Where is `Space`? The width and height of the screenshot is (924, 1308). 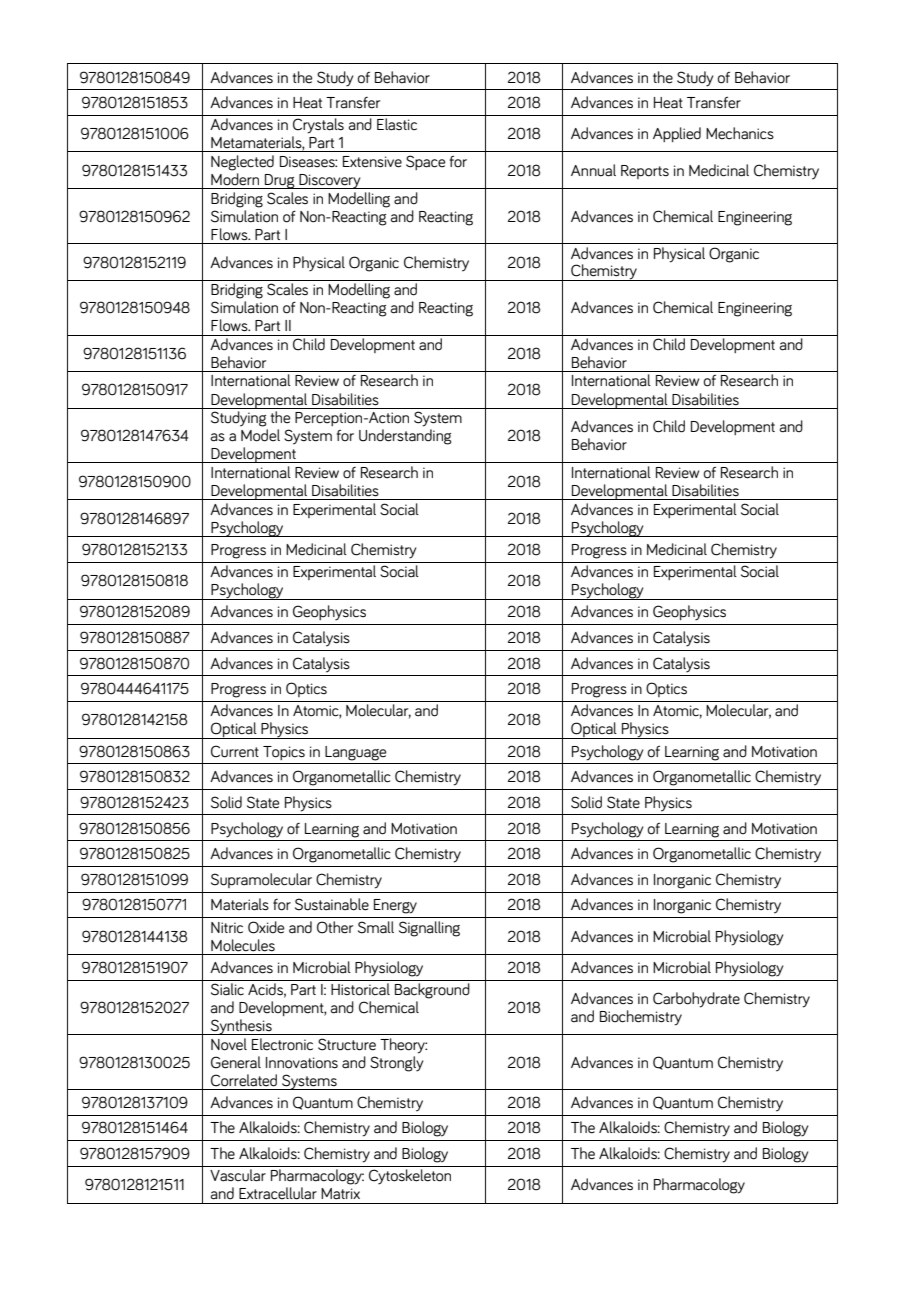 Space is located at coordinates (425, 162).
